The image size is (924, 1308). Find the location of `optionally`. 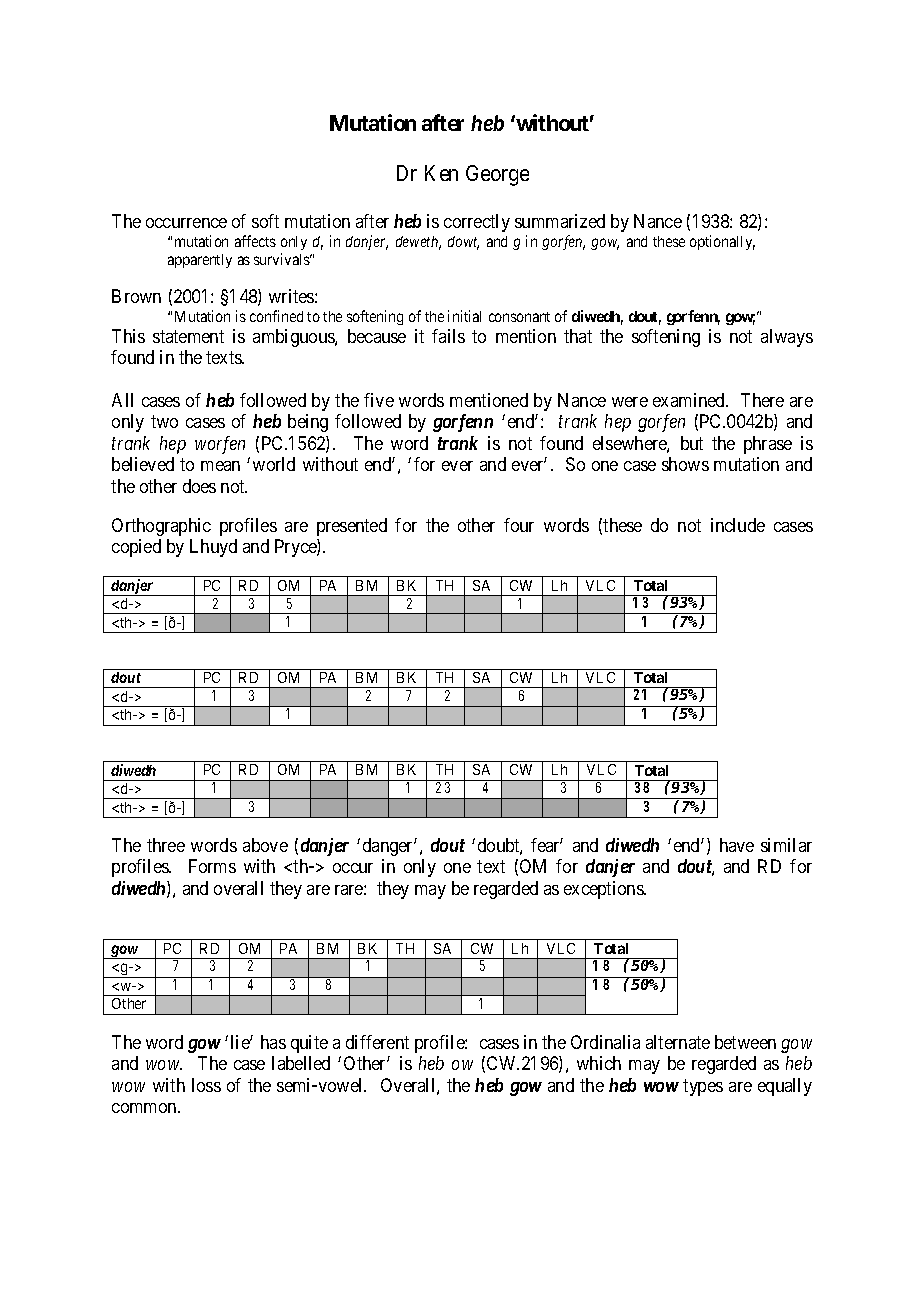

optionally is located at coordinates (722, 242).
